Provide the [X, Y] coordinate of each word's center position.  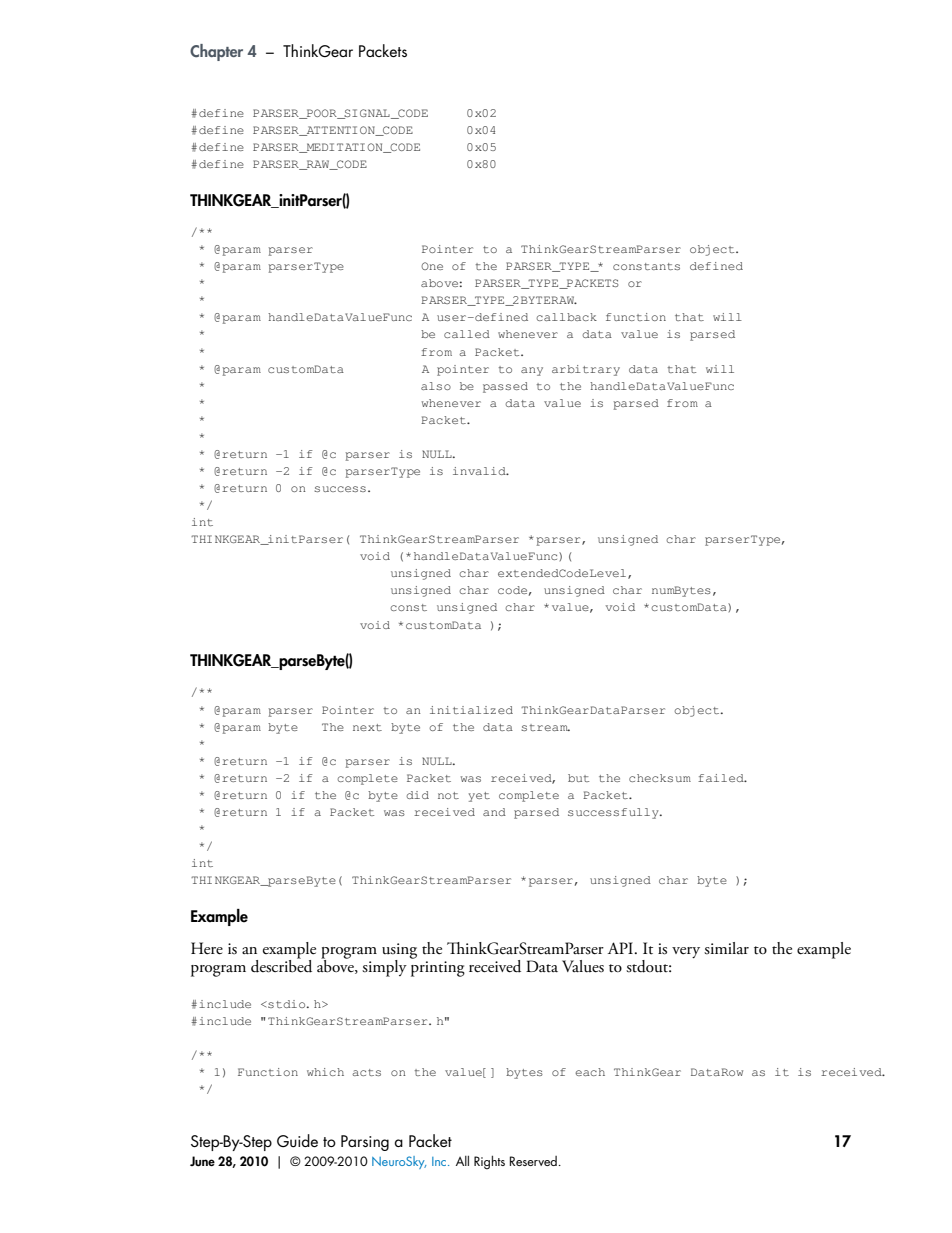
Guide [297, 1141]
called [467, 334]
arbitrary [586, 370]
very [686, 952]
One [432, 266]
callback [566, 317]
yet [479, 797]
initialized [471, 710]
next [367, 727]
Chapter [216, 52]
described [281, 965]
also [436, 386]
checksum [660, 778]
